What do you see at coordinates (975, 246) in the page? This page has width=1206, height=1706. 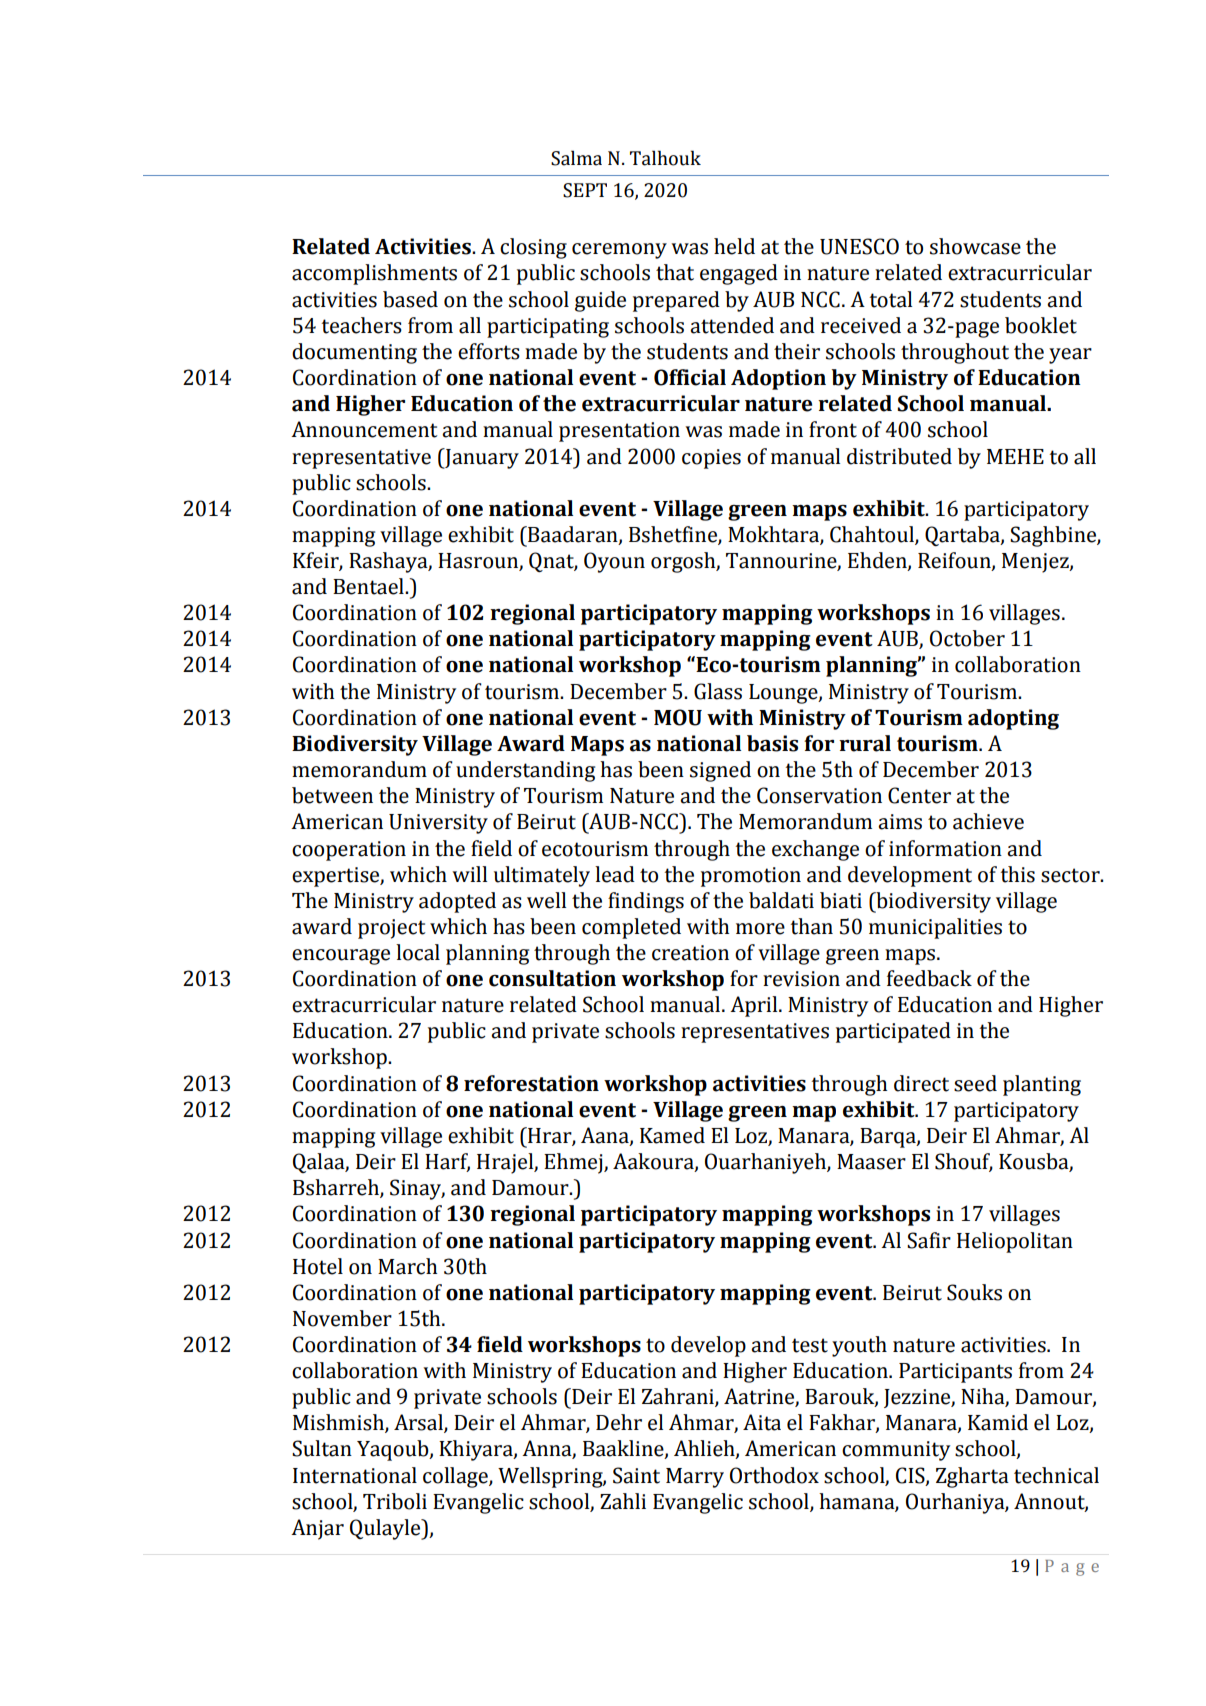 I see `showcase` at bounding box center [975, 246].
